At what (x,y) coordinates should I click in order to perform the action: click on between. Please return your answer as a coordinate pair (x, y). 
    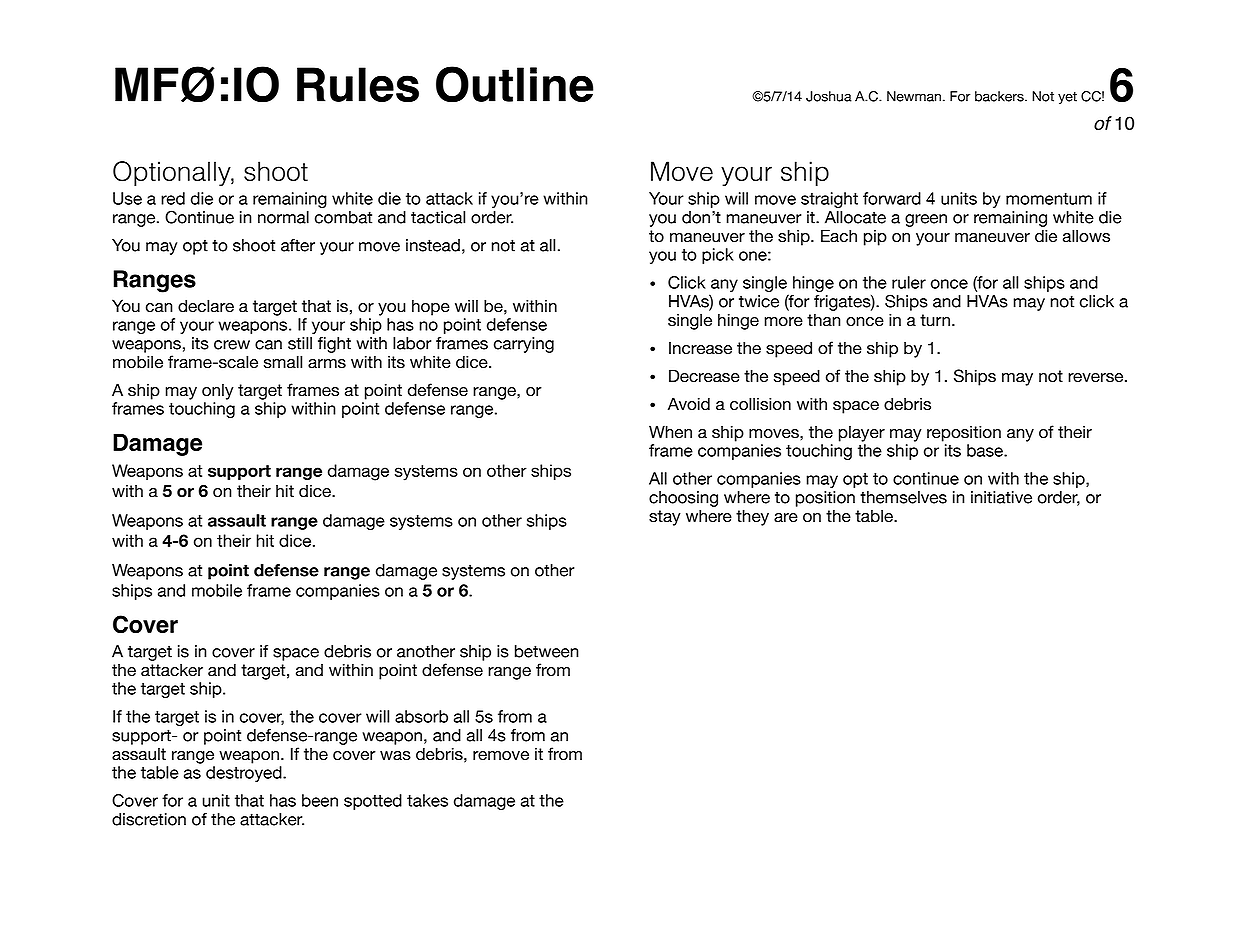
    Looking at the image, I should click on (547, 651).
